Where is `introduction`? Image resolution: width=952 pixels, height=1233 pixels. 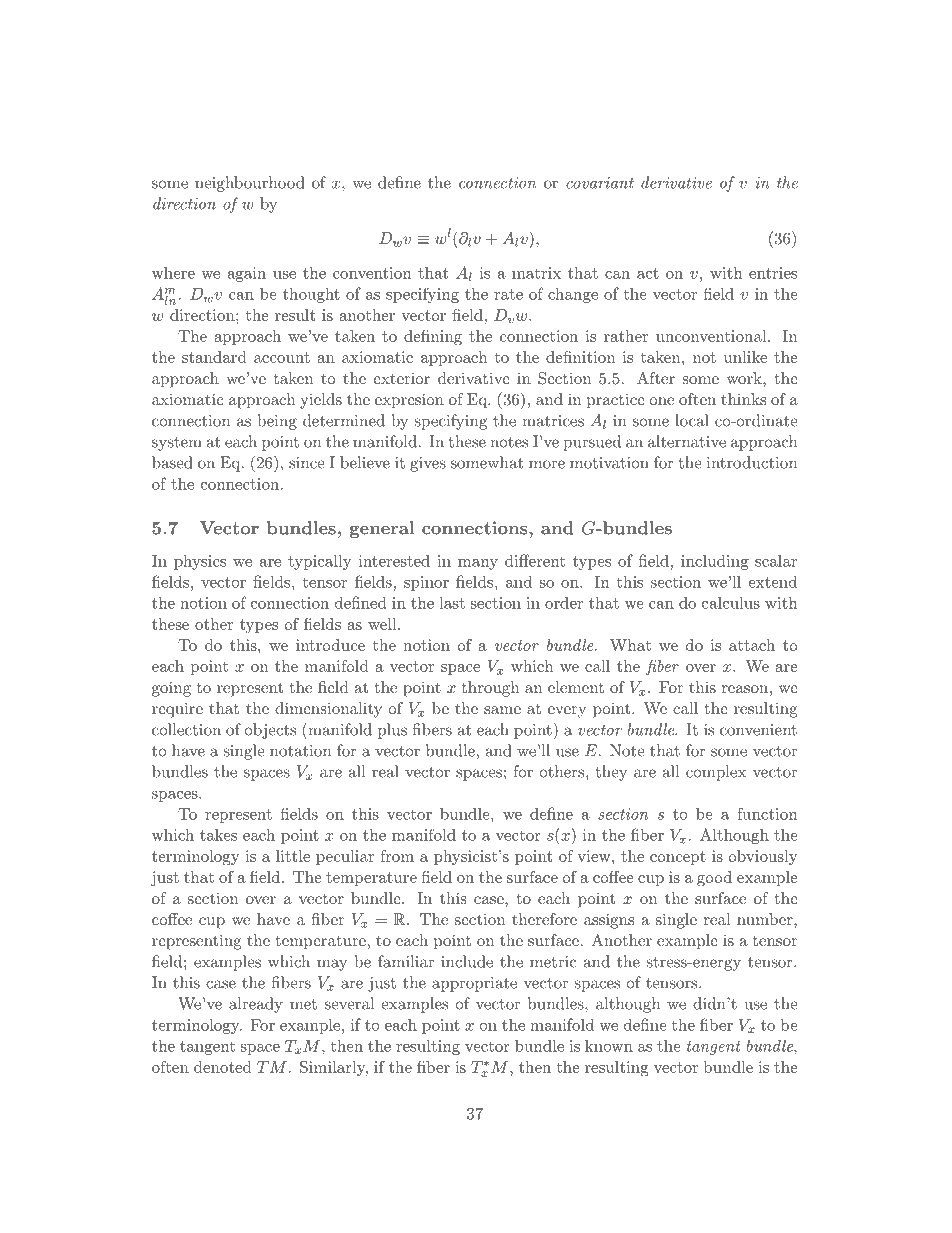 introduction is located at coordinates (752, 462).
